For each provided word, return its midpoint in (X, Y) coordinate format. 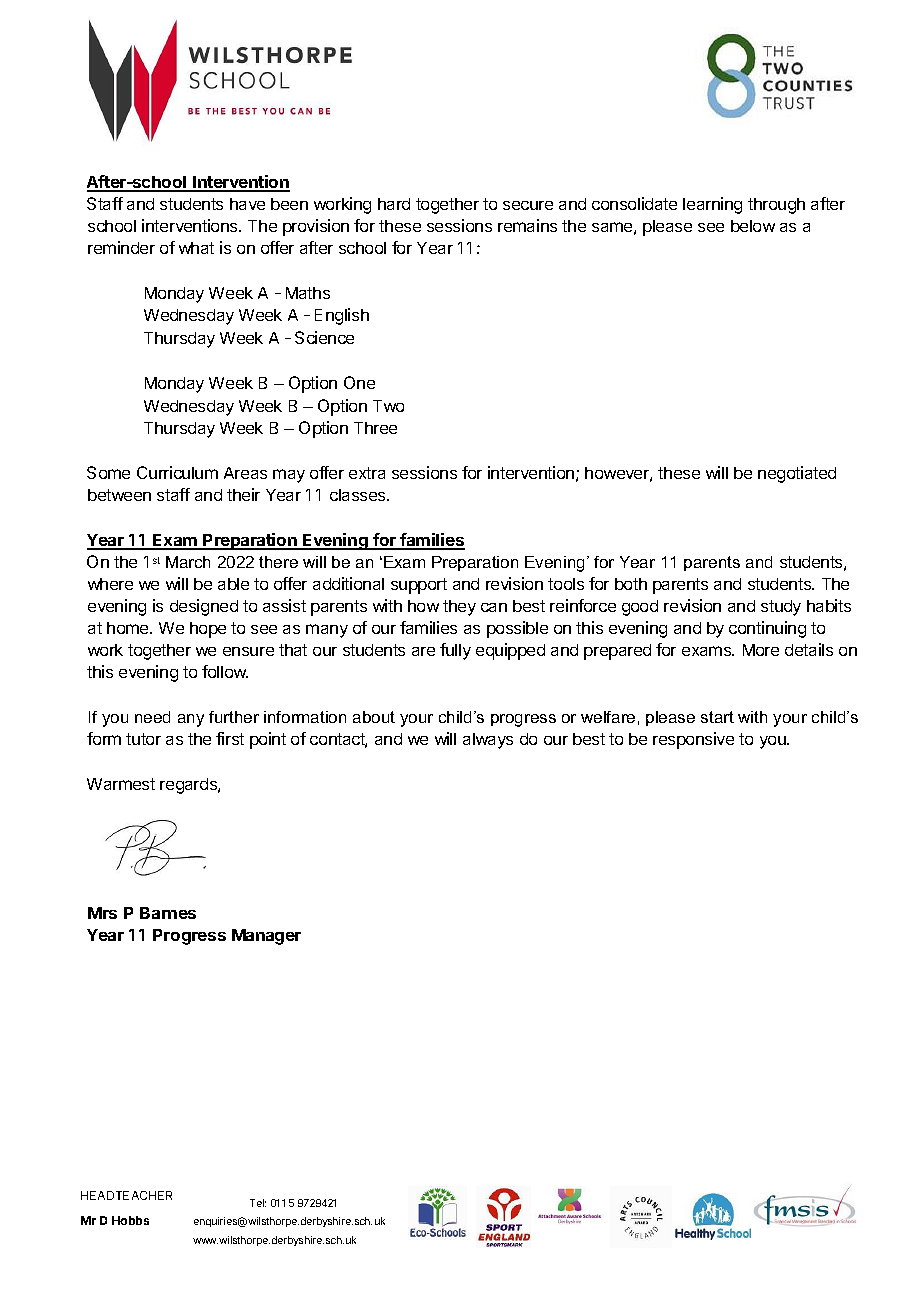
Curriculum (177, 472)
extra (367, 473)
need (152, 717)
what (196, 248)
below (753, 226)
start (717, 717)
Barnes (168, 913)
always (488, 741)
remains (527, 225)
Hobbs (130, 1220)
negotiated (797, 474)
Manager (266, 937)
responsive (693, 740)
